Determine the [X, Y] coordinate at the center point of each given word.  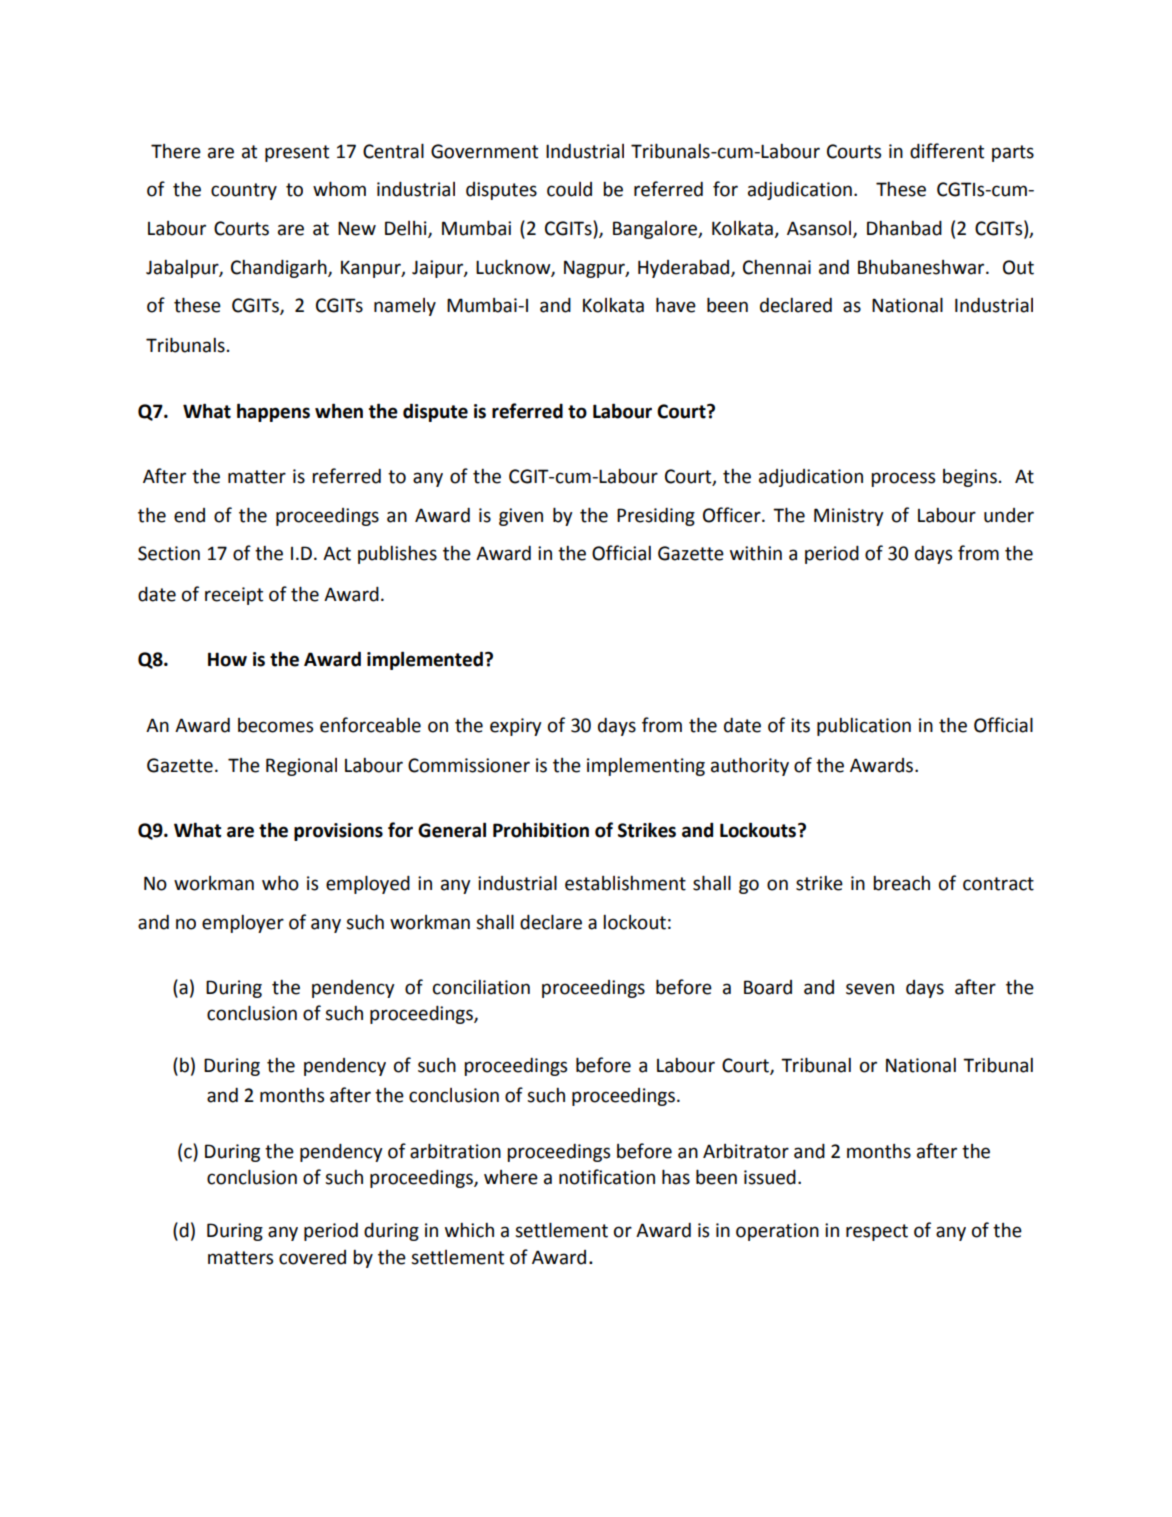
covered [312, 1257]
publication [864, 727]
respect [877, 1232]
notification [607, 1177]
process [903, 479]
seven [870, 989]
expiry [516, 727]
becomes [275, 725]
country [244, 191]
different [947, 151]
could [569, 189]
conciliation [481, 987]
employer [243, 924]
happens [273, 412]
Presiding [656, 517]
